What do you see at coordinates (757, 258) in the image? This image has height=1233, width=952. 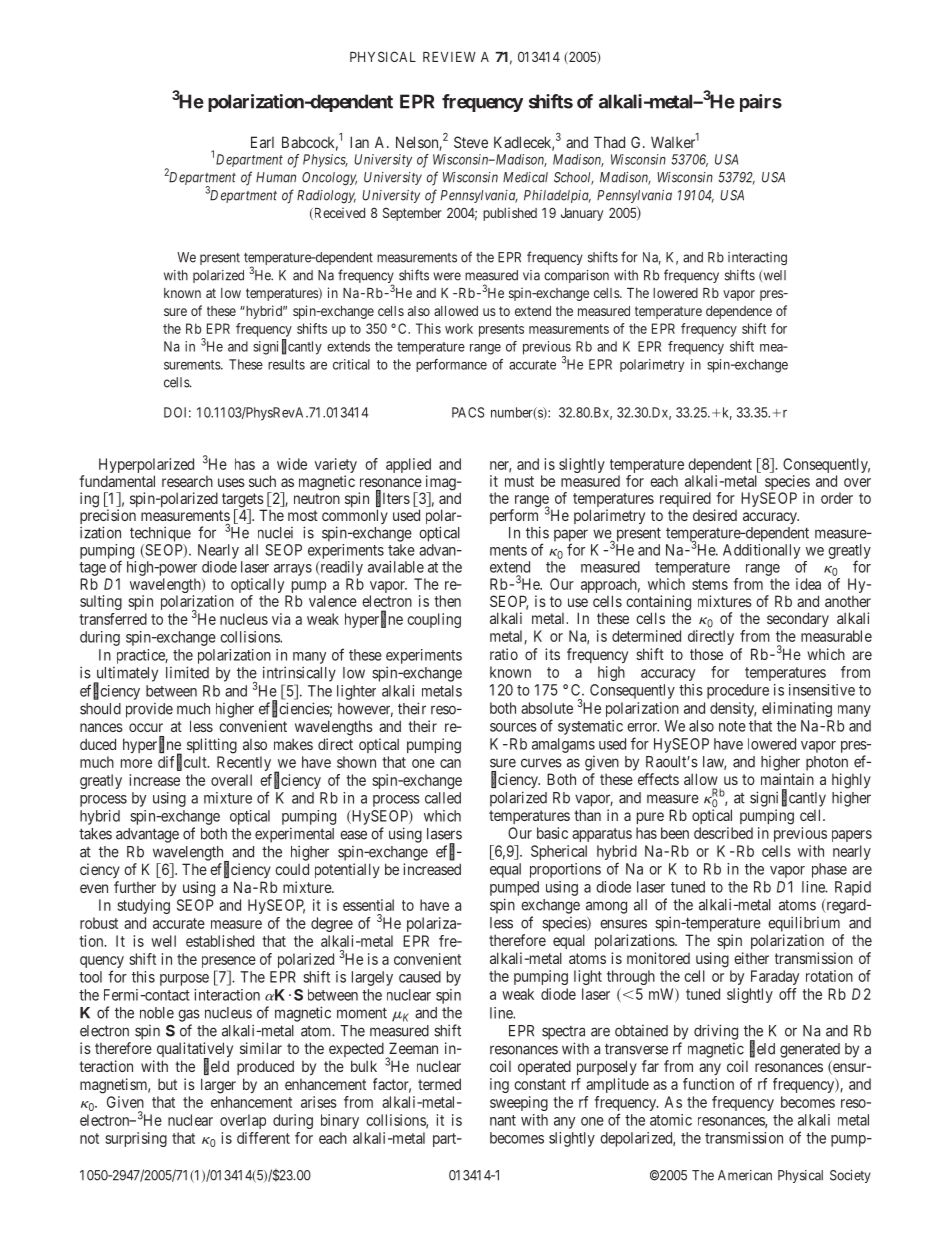 I see `interacting` at bounding box center [757, 258].
